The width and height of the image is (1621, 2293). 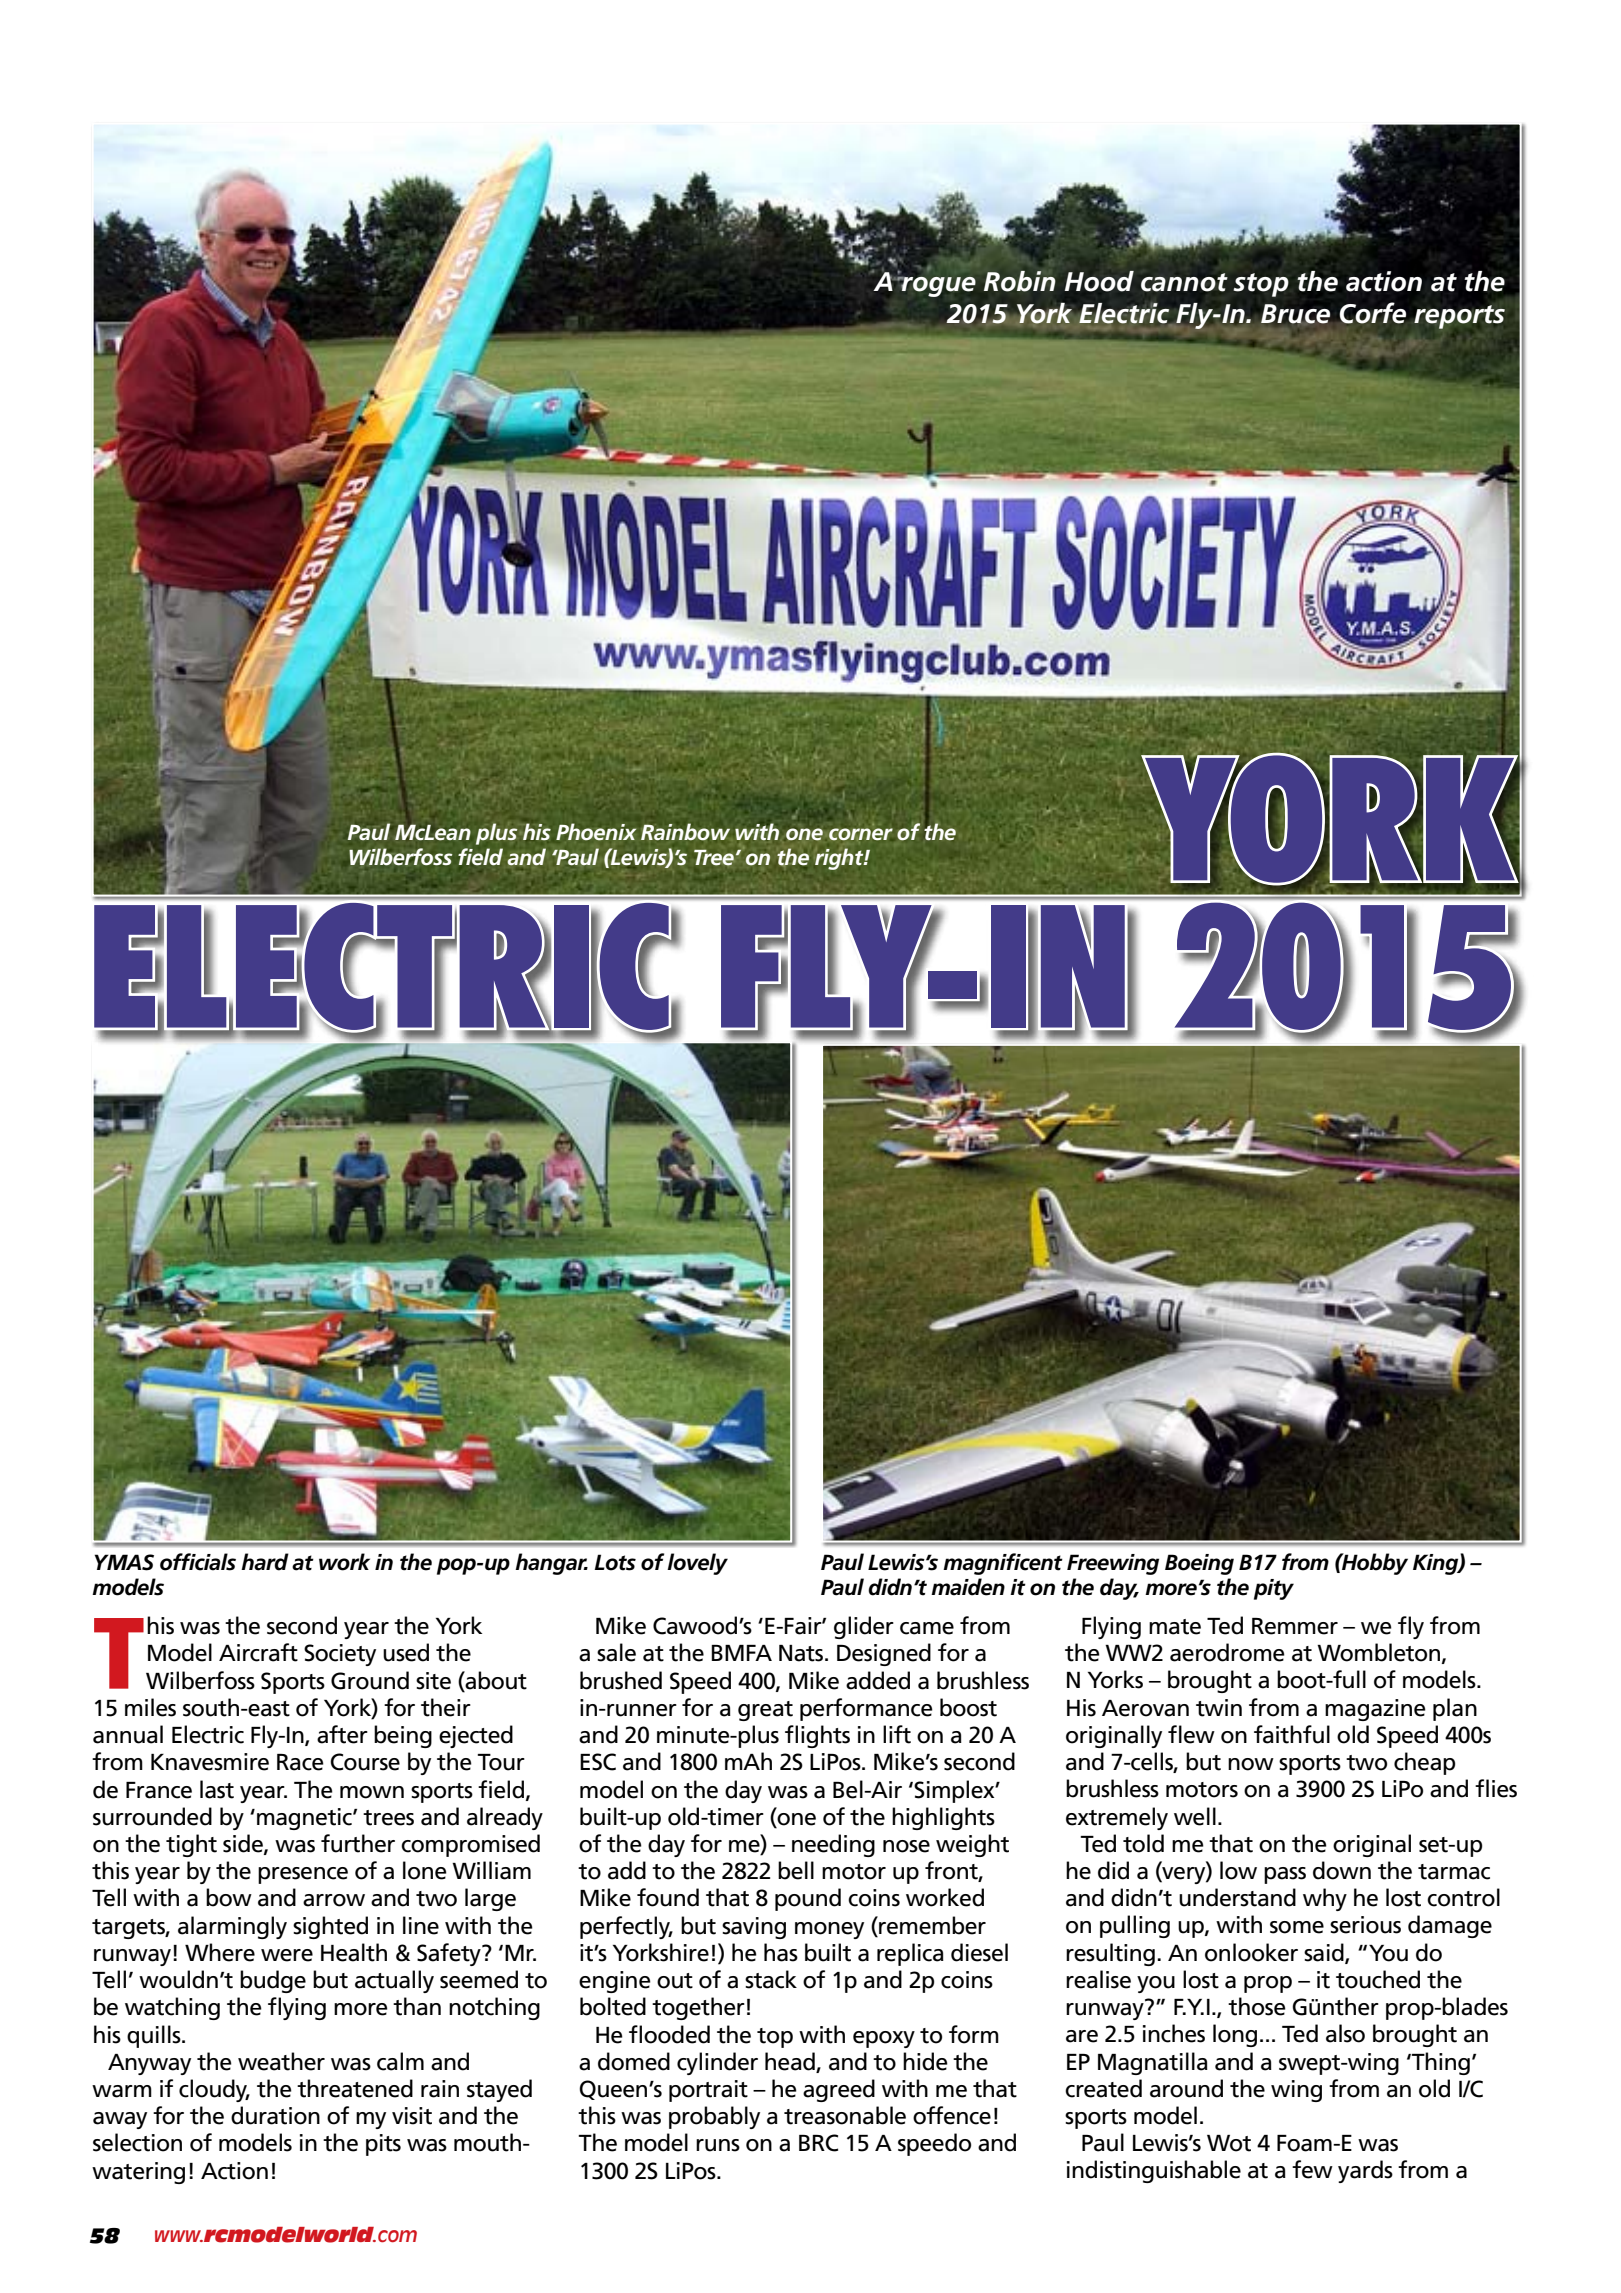 I want to click on few, so click(x=1312, y=2169).
